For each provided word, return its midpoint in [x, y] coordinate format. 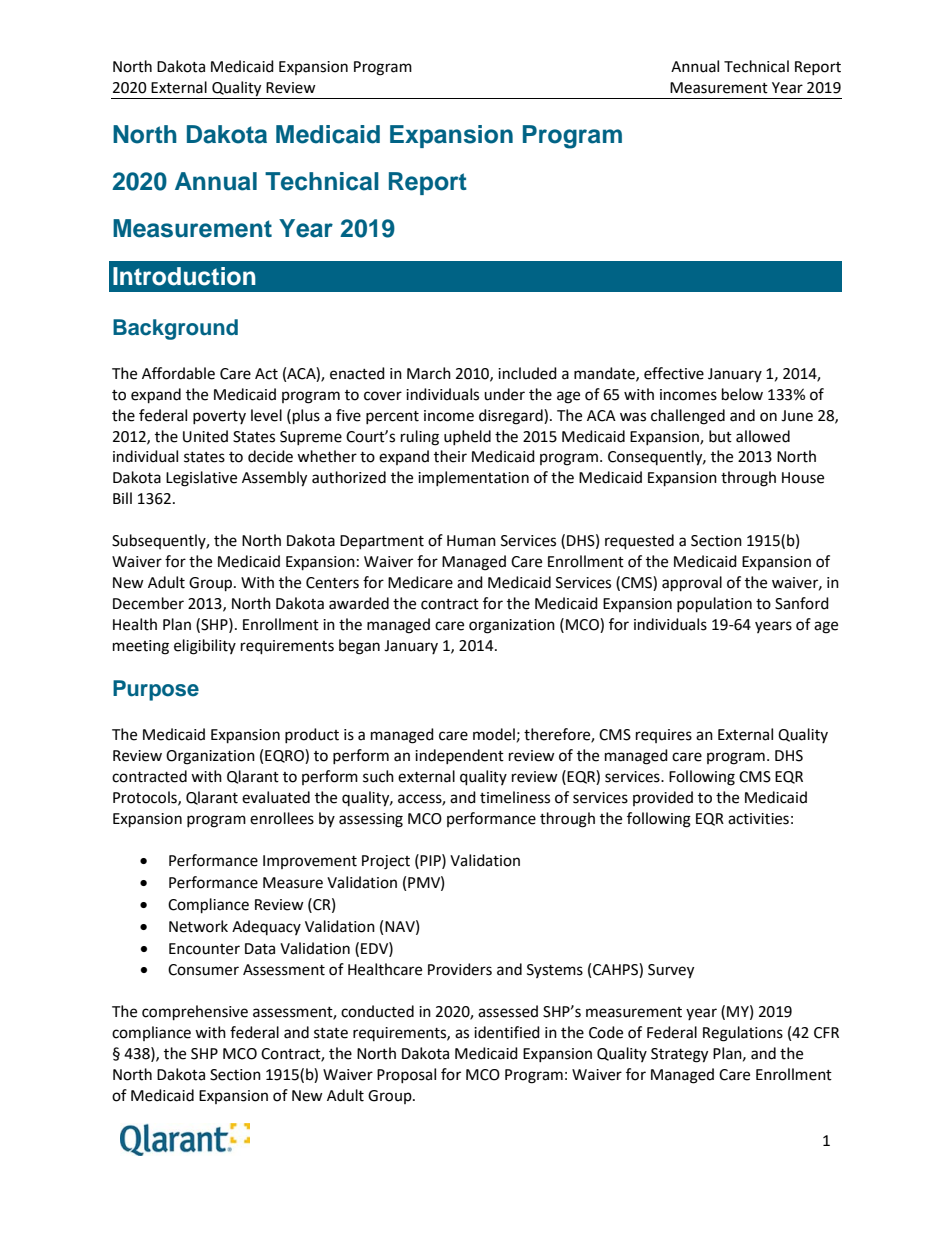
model [494, 734]
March [429, 373]
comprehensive [195, 1013]
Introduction [184, 276]
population [714, 605]
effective [674, 373]
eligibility [205, 647]
